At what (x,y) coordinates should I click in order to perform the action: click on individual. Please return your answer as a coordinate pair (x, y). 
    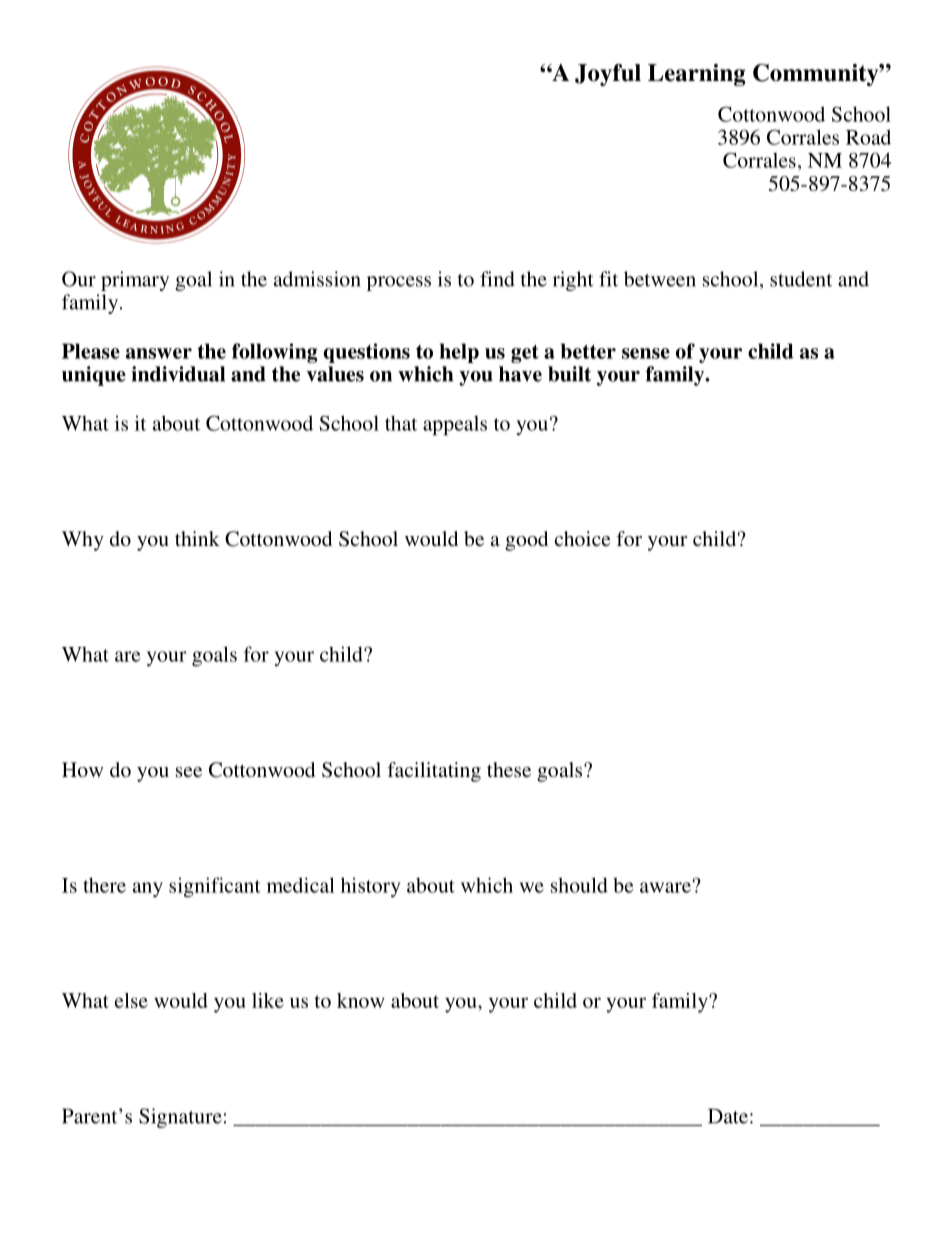
    Looking at the image, I should click on (178, 374).
